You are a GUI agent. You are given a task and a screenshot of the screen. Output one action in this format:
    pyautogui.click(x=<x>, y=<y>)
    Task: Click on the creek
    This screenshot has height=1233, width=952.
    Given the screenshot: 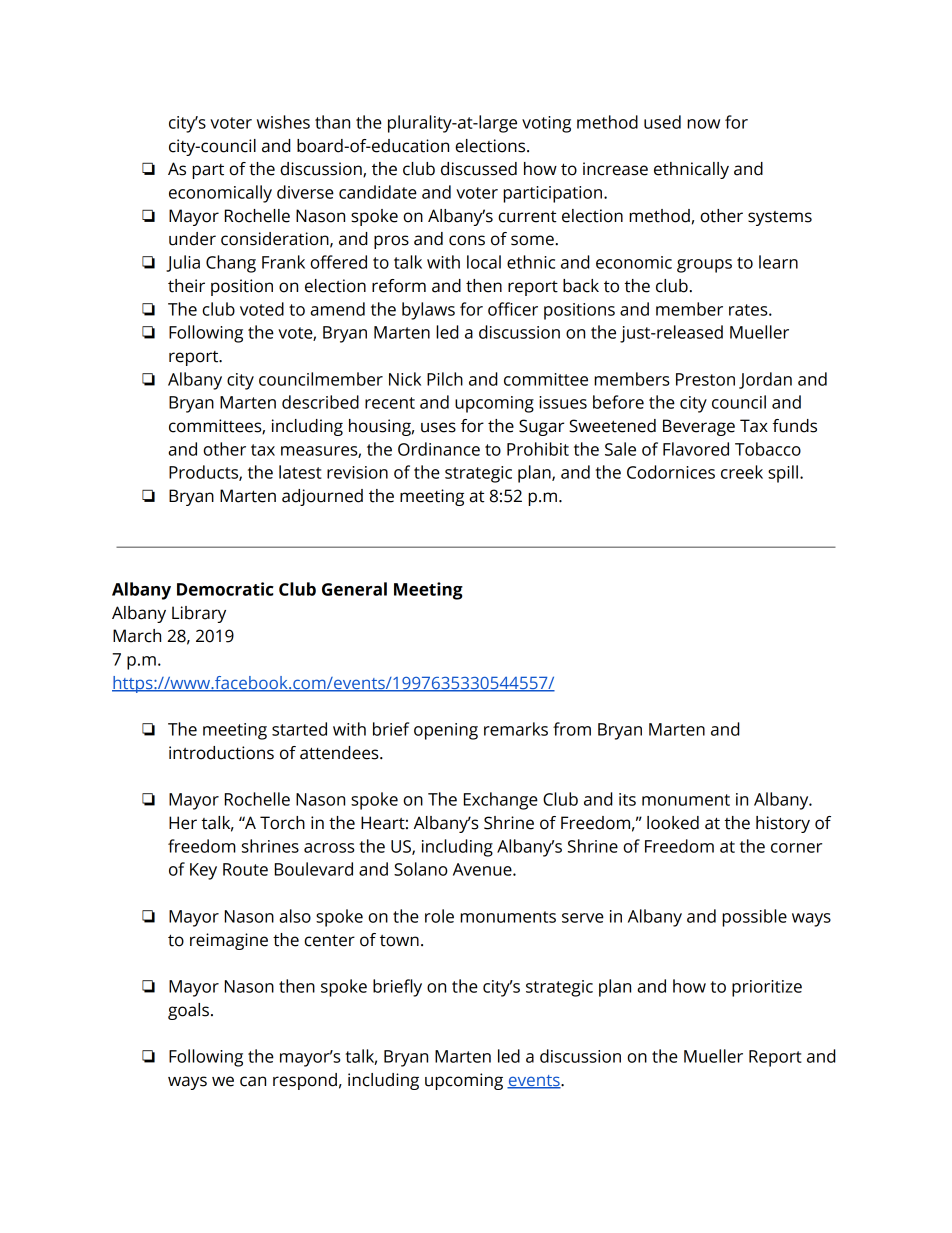 What is the action you would take?
    pyautogui.click(x=742, y=472)
